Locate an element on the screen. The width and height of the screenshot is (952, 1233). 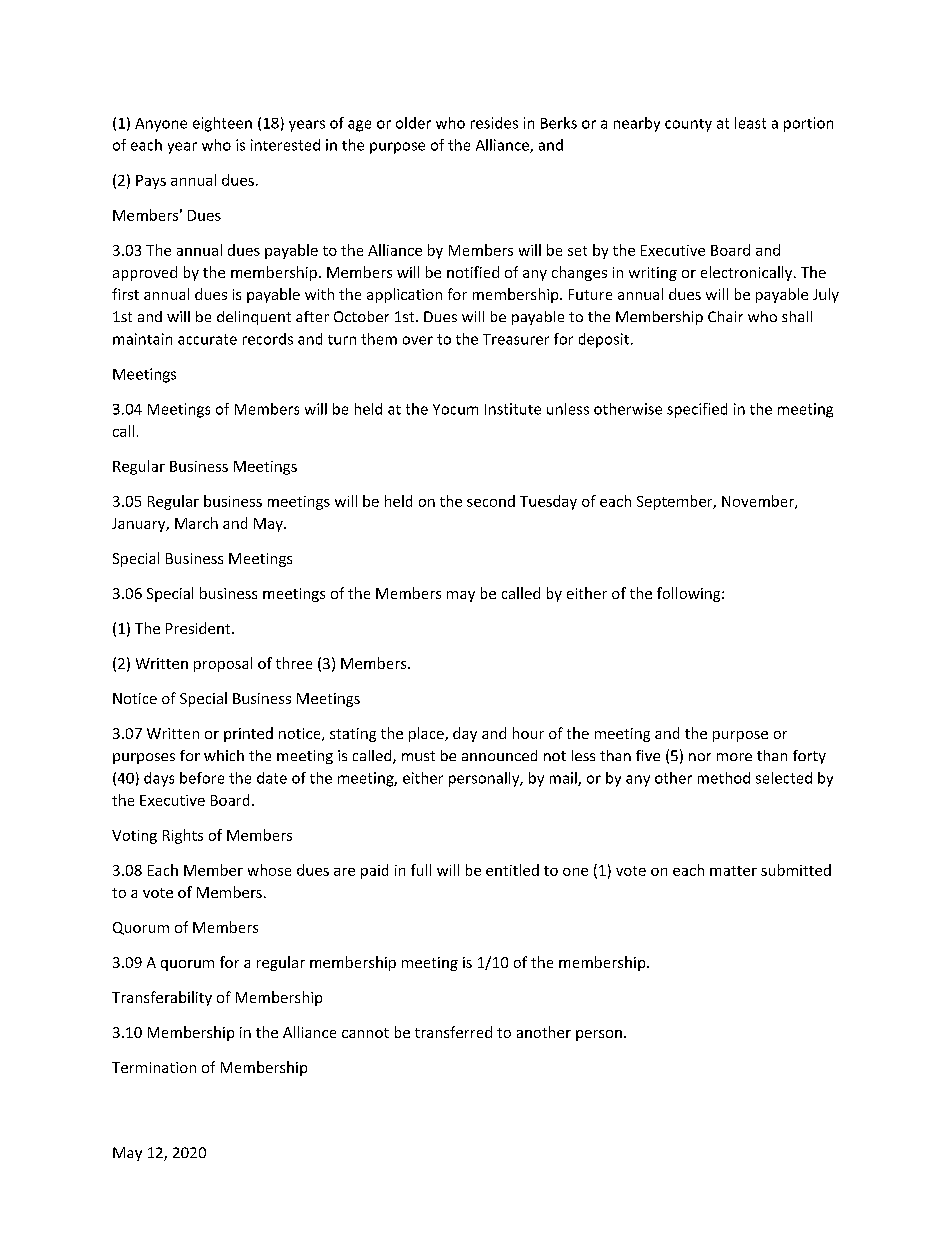
which is located at coordinates (224, 755).
